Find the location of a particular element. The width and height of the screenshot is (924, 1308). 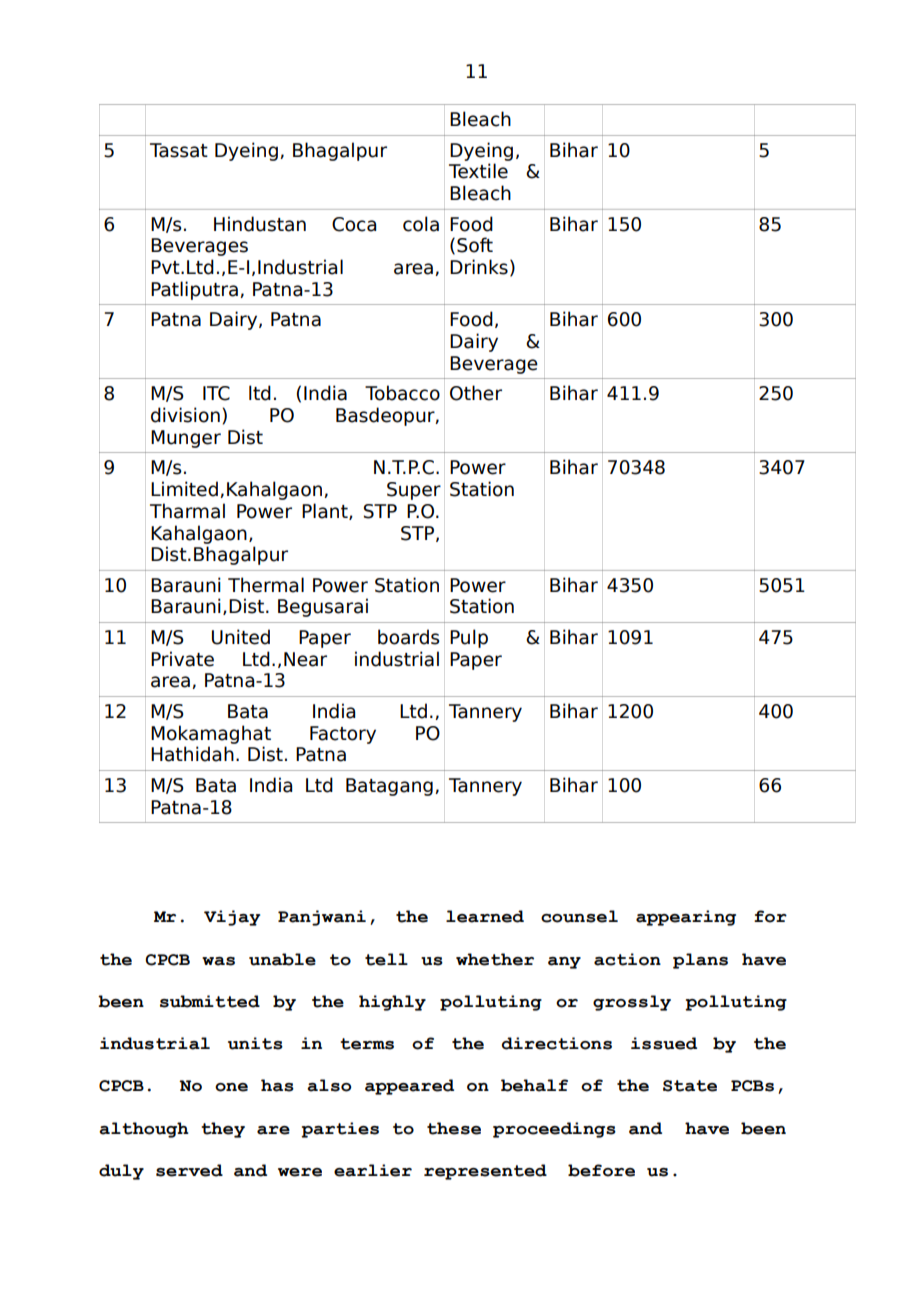

before is located at coordinates (601, 1170).
